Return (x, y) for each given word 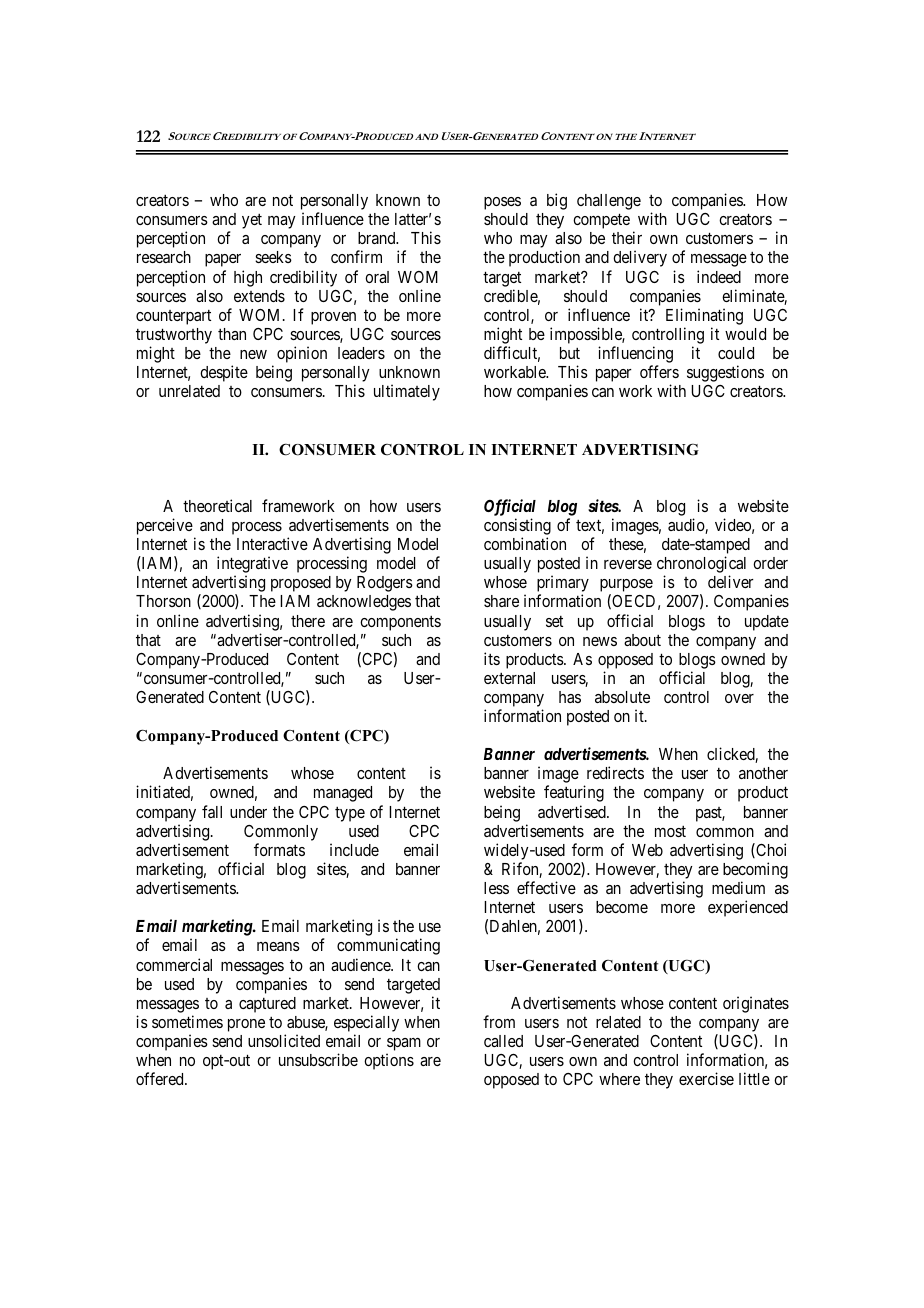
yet (252, 221)
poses (502, 203)
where (619, 1079)
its (492, 658)
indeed (719, 276)
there (308, 621)
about (642, 640)
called (503, 1041)
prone (246, 1025)
